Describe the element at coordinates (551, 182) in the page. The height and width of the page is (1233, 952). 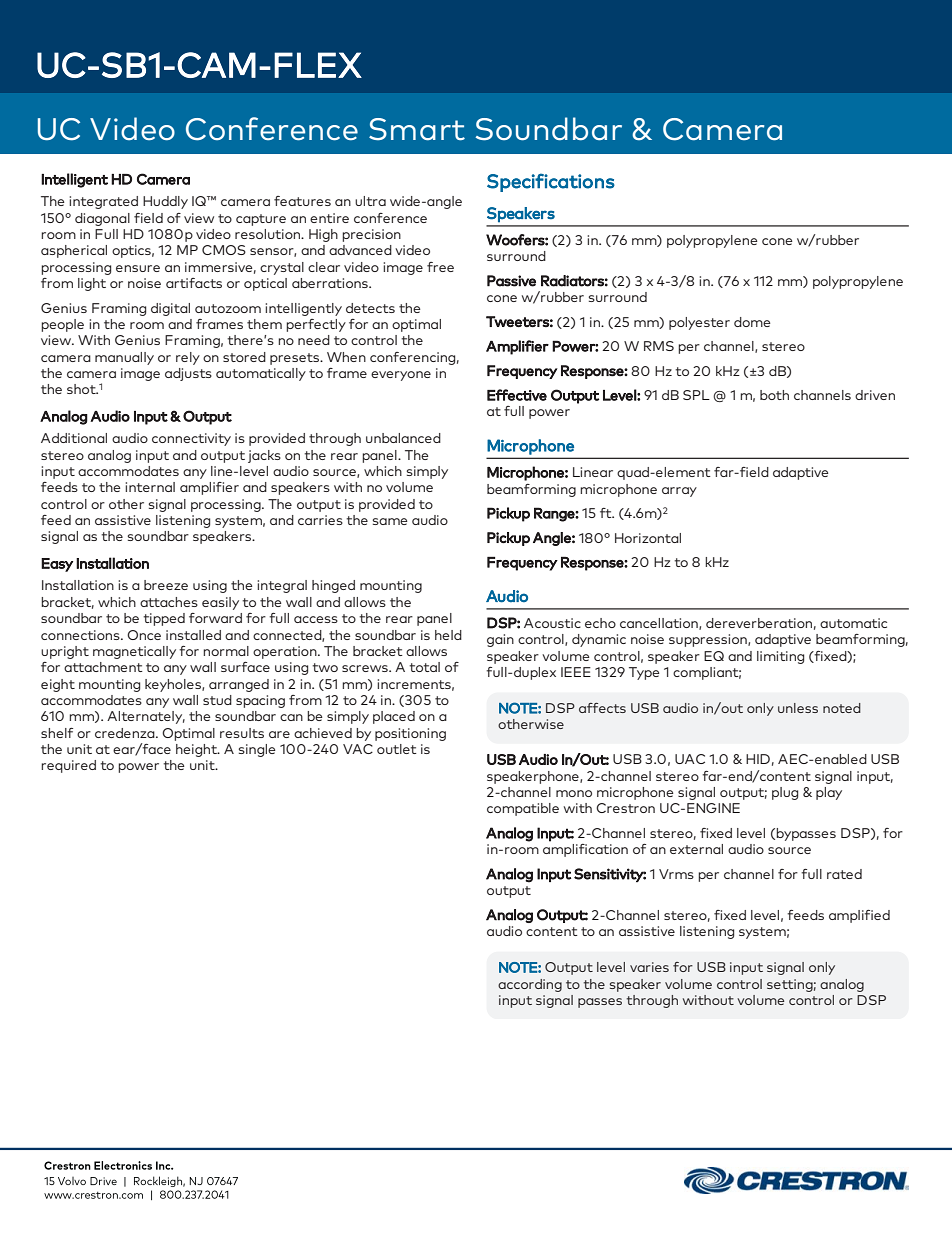
I see `Specifications` at that location.
